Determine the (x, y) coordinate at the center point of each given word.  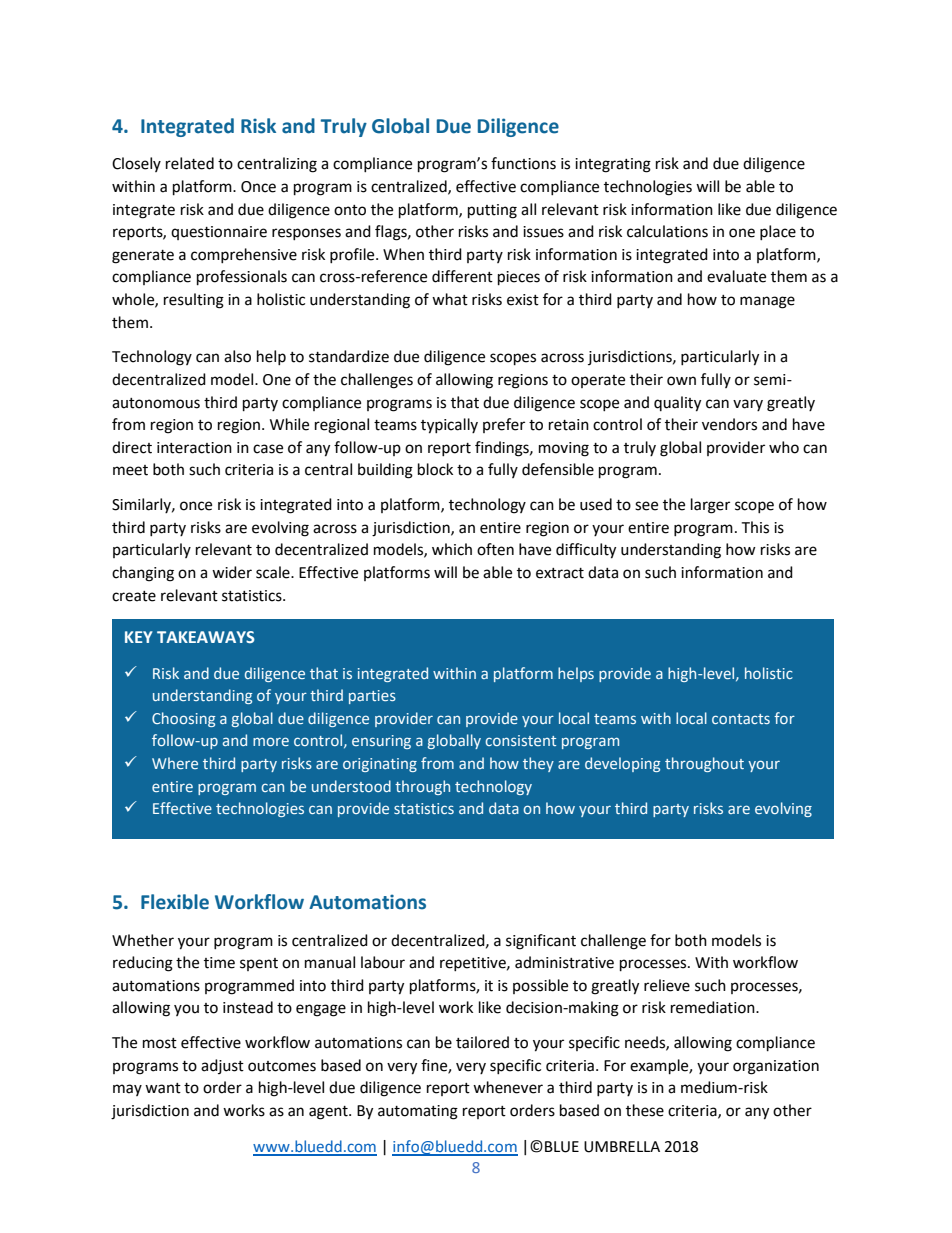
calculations (667, 231)
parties (372, 697)
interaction (194, 448)
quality (677, 404)
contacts (741, 719)
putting (492, 211)
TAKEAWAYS (206, 637)
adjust (222, 1066)
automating (418, 1112)
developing (622, 764)
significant (541, 942)
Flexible (175, 902)
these (645, 1110)
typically (449, 426)
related (190, 163)
